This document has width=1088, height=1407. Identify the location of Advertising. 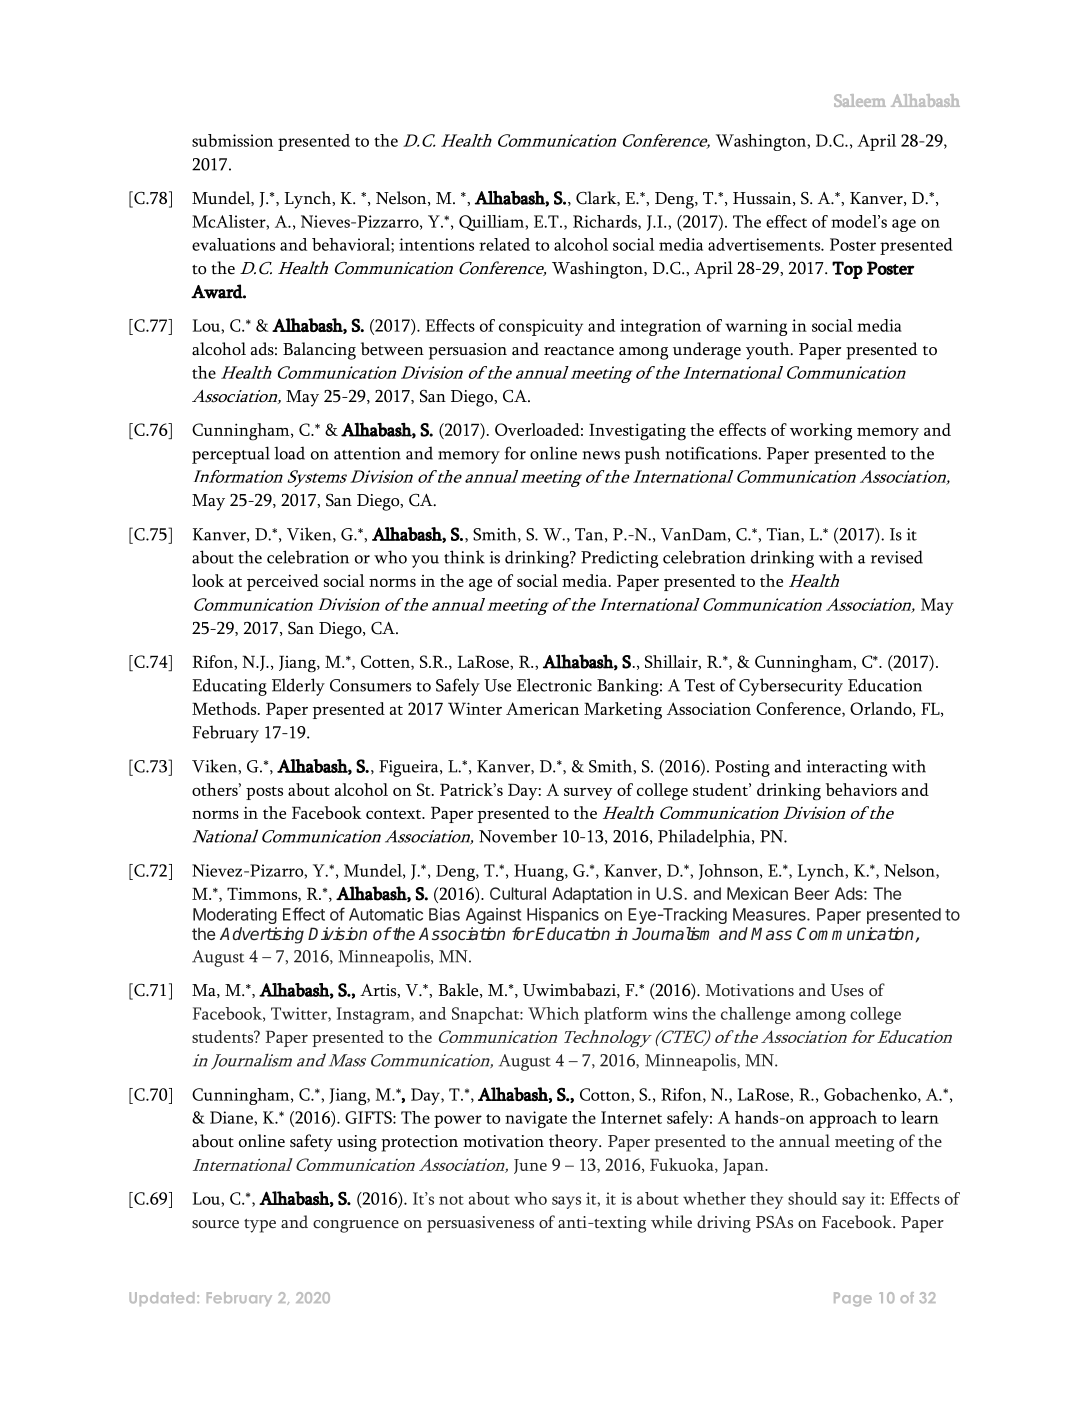
(262, 935).
